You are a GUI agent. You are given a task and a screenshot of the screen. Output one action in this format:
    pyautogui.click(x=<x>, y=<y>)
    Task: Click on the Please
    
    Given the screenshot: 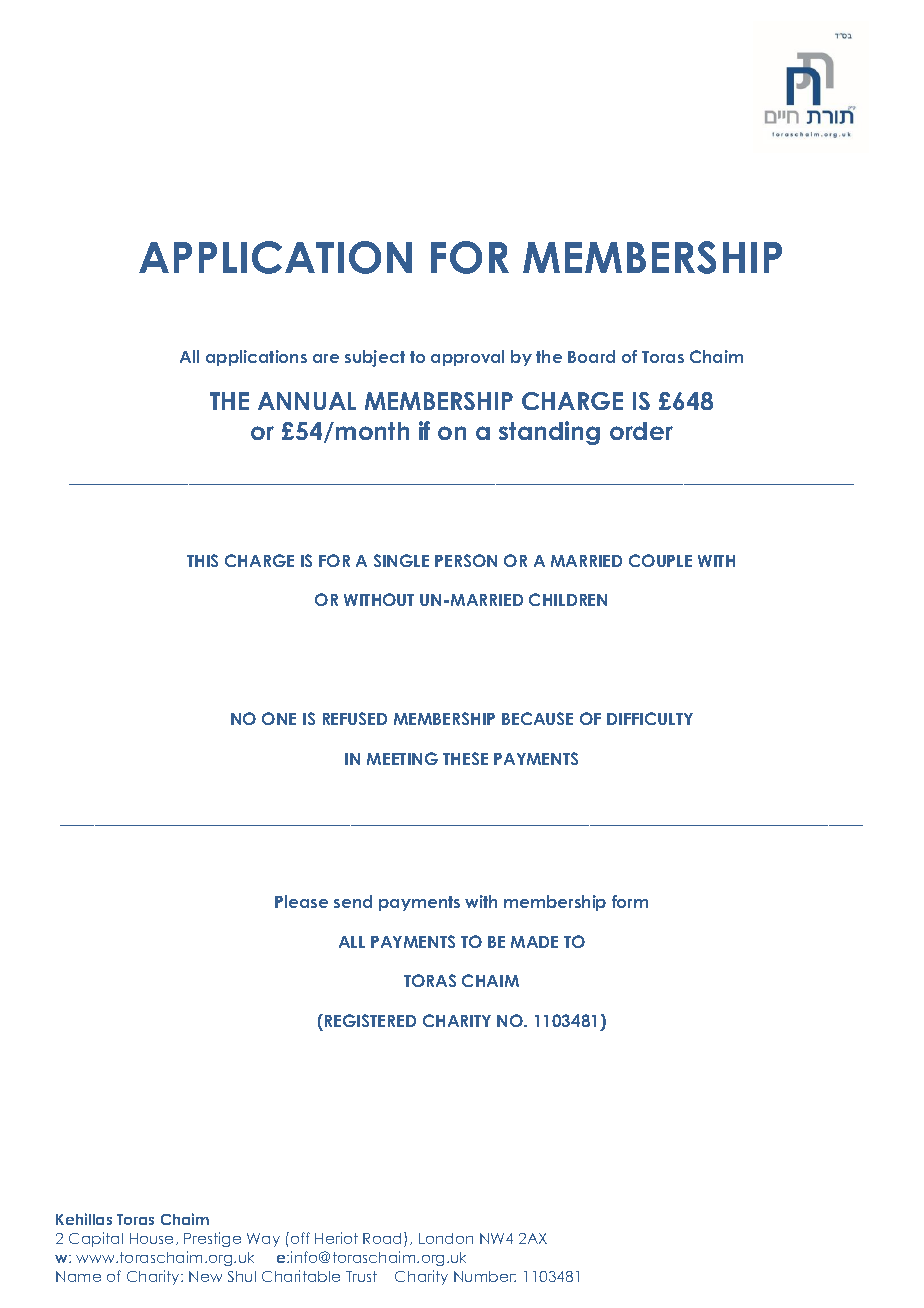 What is the action you would take?
    pyautogui.click(x=301, y=901)
